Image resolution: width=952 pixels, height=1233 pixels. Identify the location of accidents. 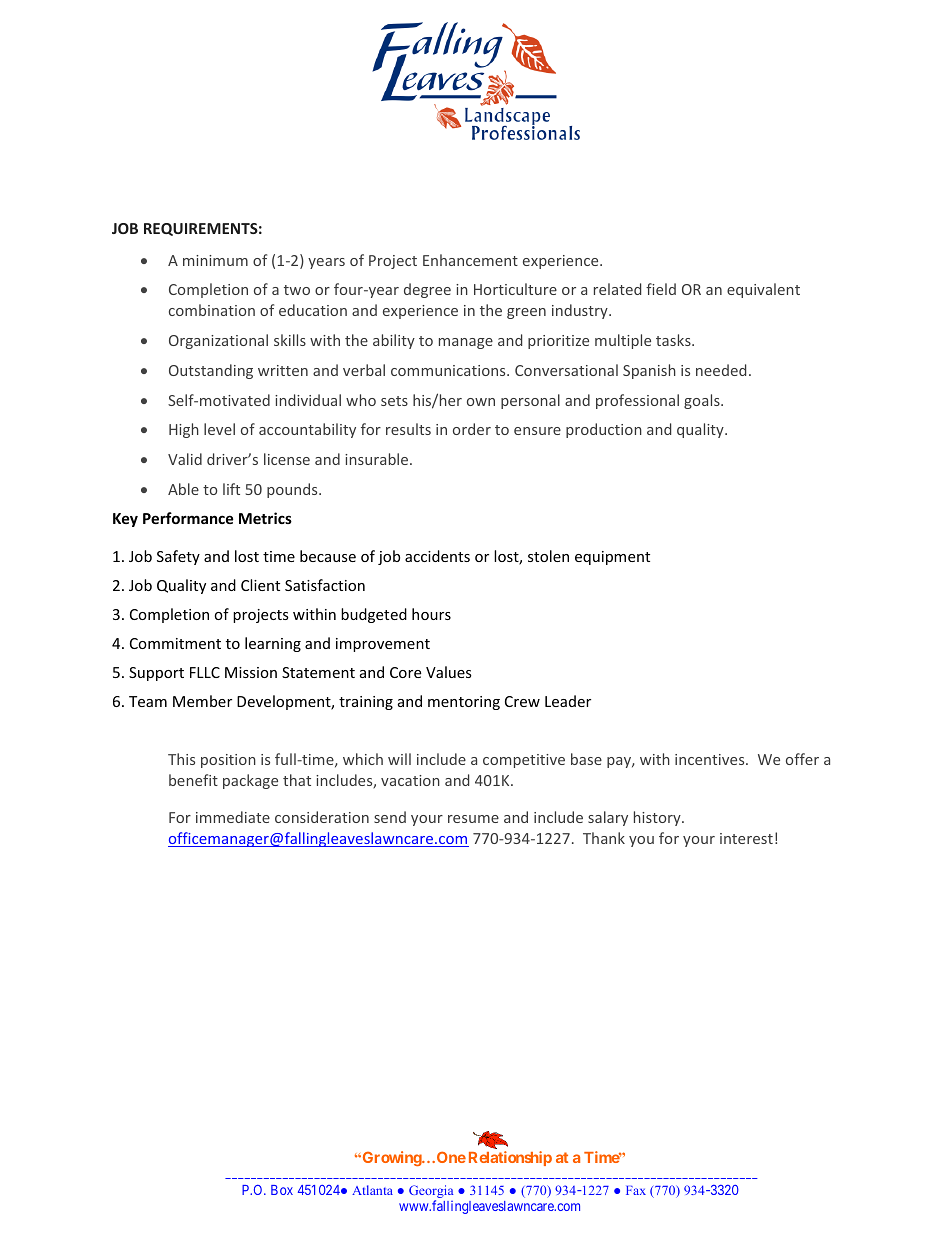
(437, 556).
